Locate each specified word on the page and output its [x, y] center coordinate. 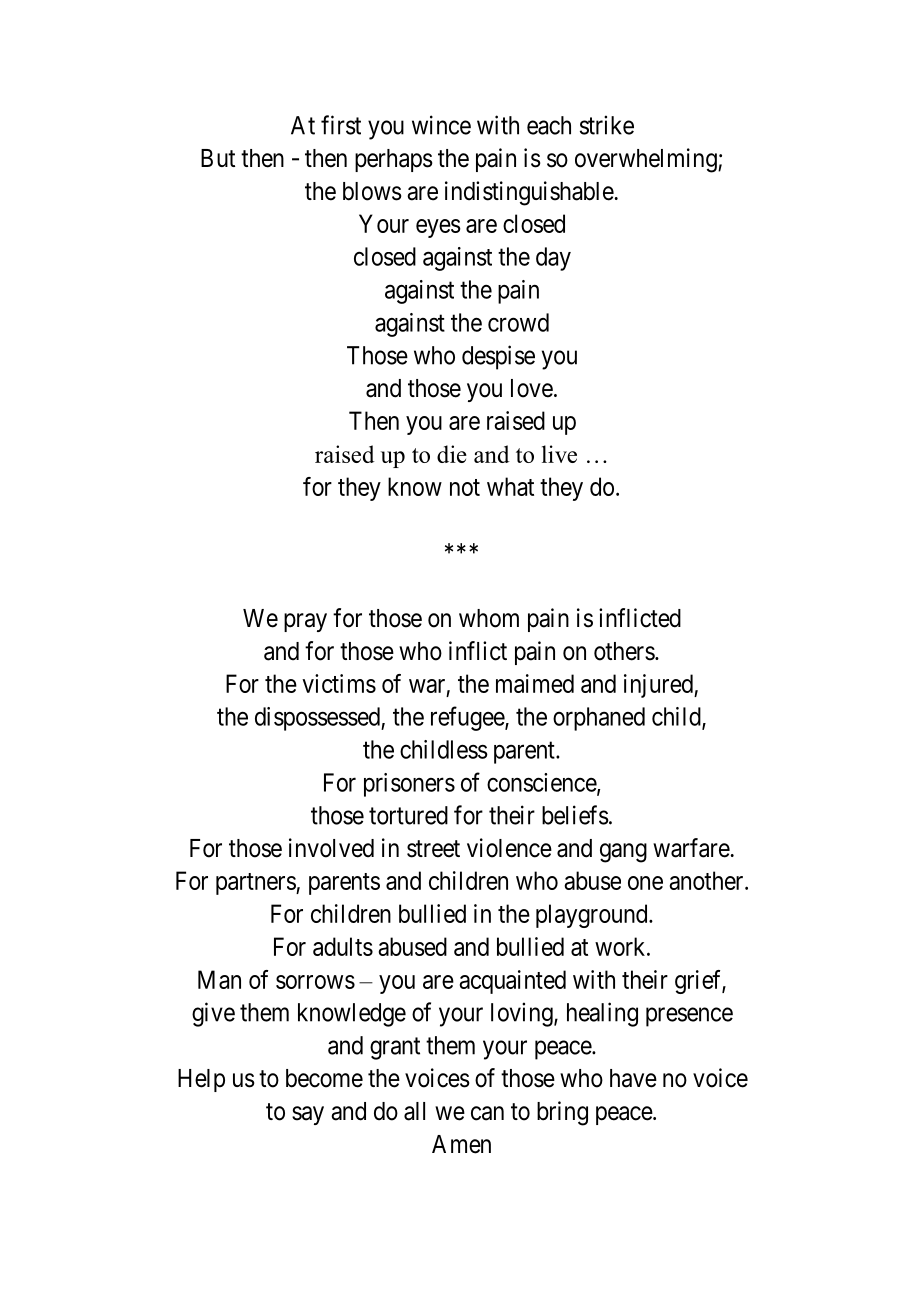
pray [305, 622]
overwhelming [647, 160]
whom [489, 618]
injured [659, 686]
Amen [461, 1144]
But [218, 158]
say [308, 1115]
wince [441, 125]
